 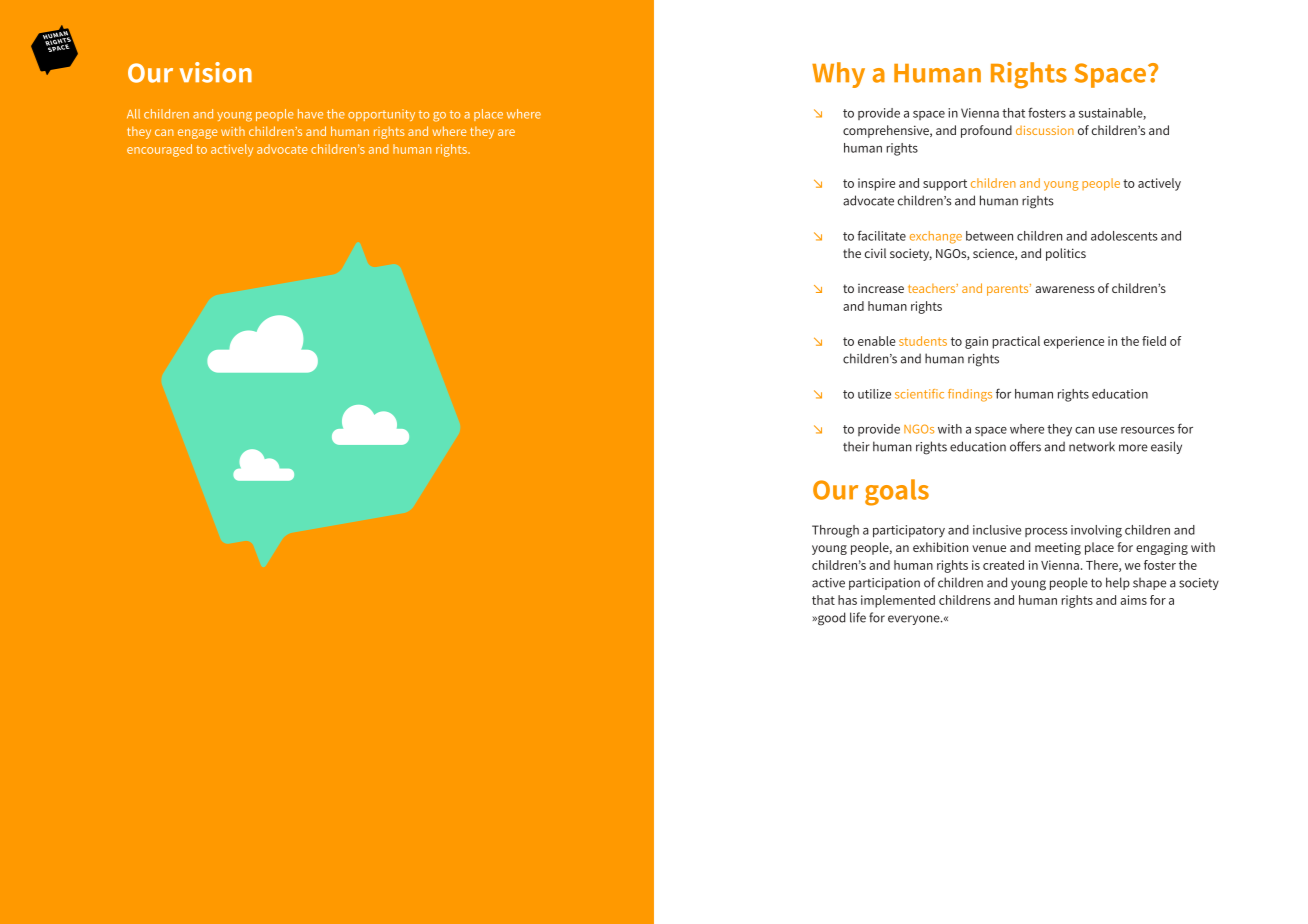 I want to click on good, so click(x=830, y=619).
